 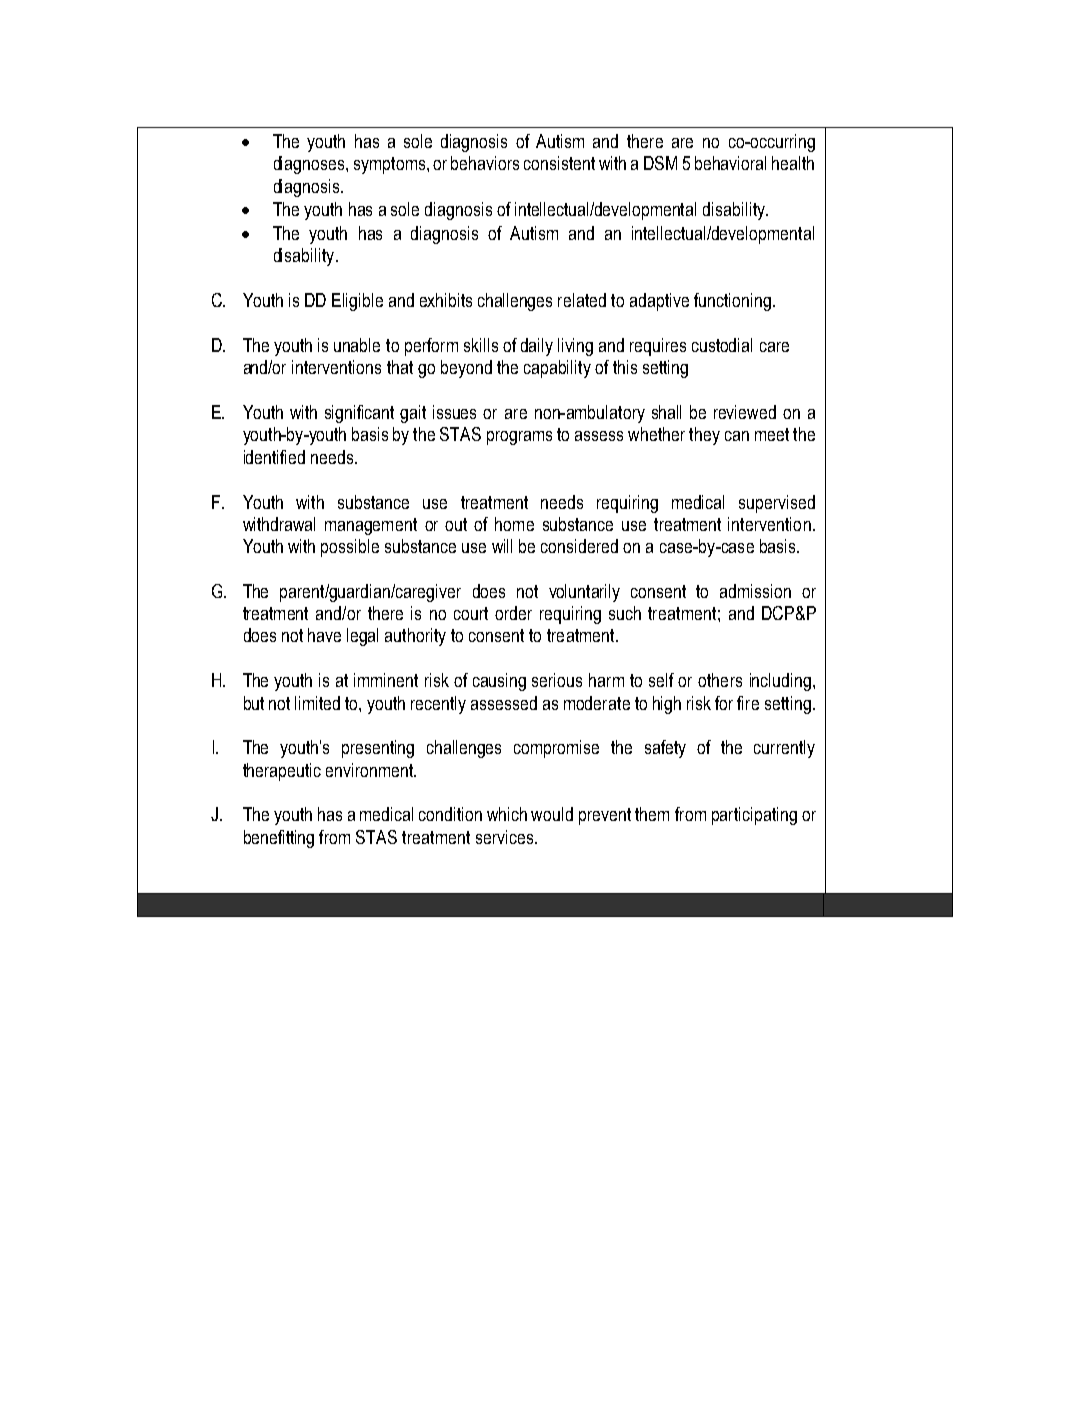 What do you see at coordinates (310, 165) in the screenshot?
I see `diagnoses` at bounding box center [310, 165].
